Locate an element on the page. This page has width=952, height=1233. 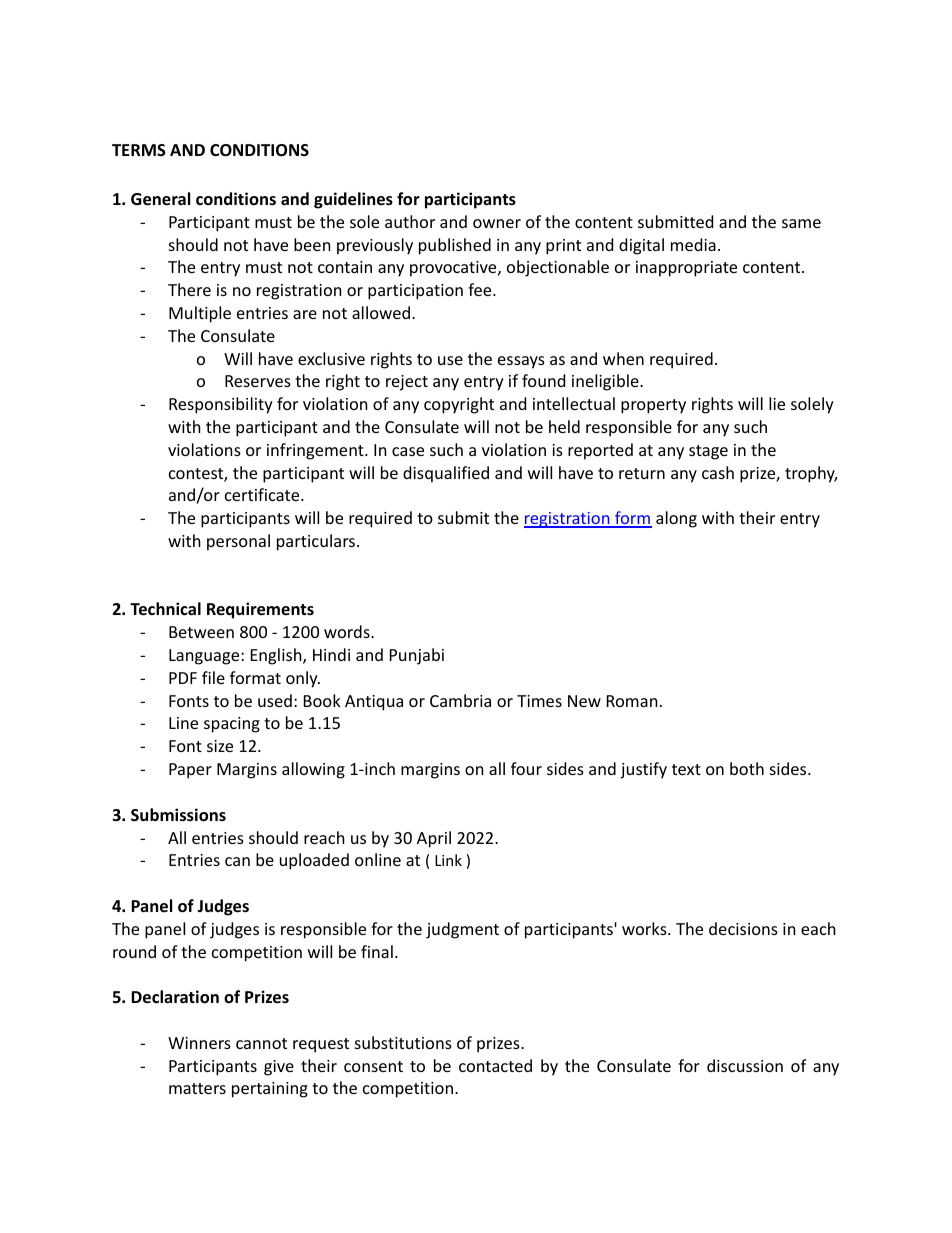
same is located at coordinates (801, 223).
